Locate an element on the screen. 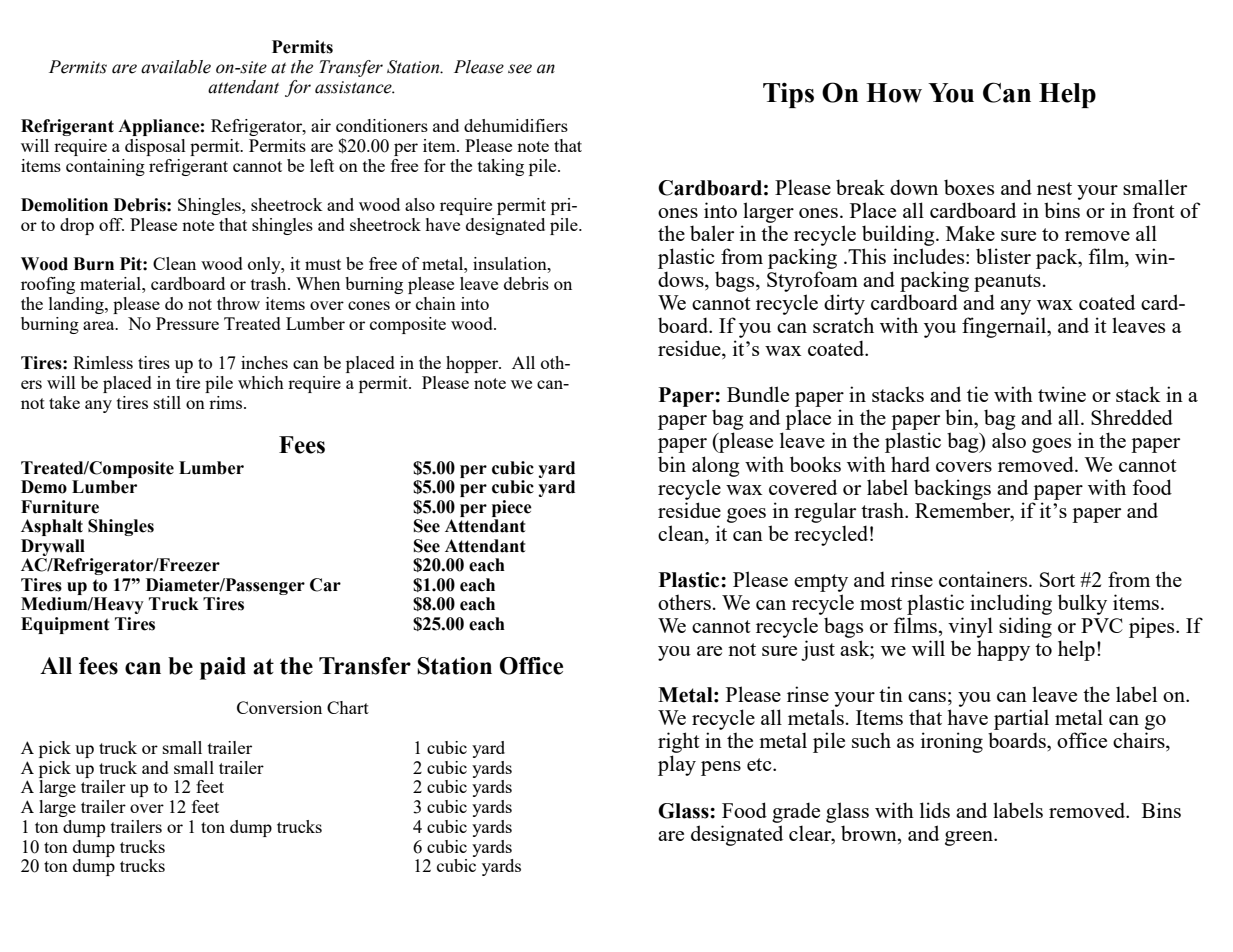 The width and height of the screenshot is (1233, 952). Conversion is located at coordinates (279, 707).
